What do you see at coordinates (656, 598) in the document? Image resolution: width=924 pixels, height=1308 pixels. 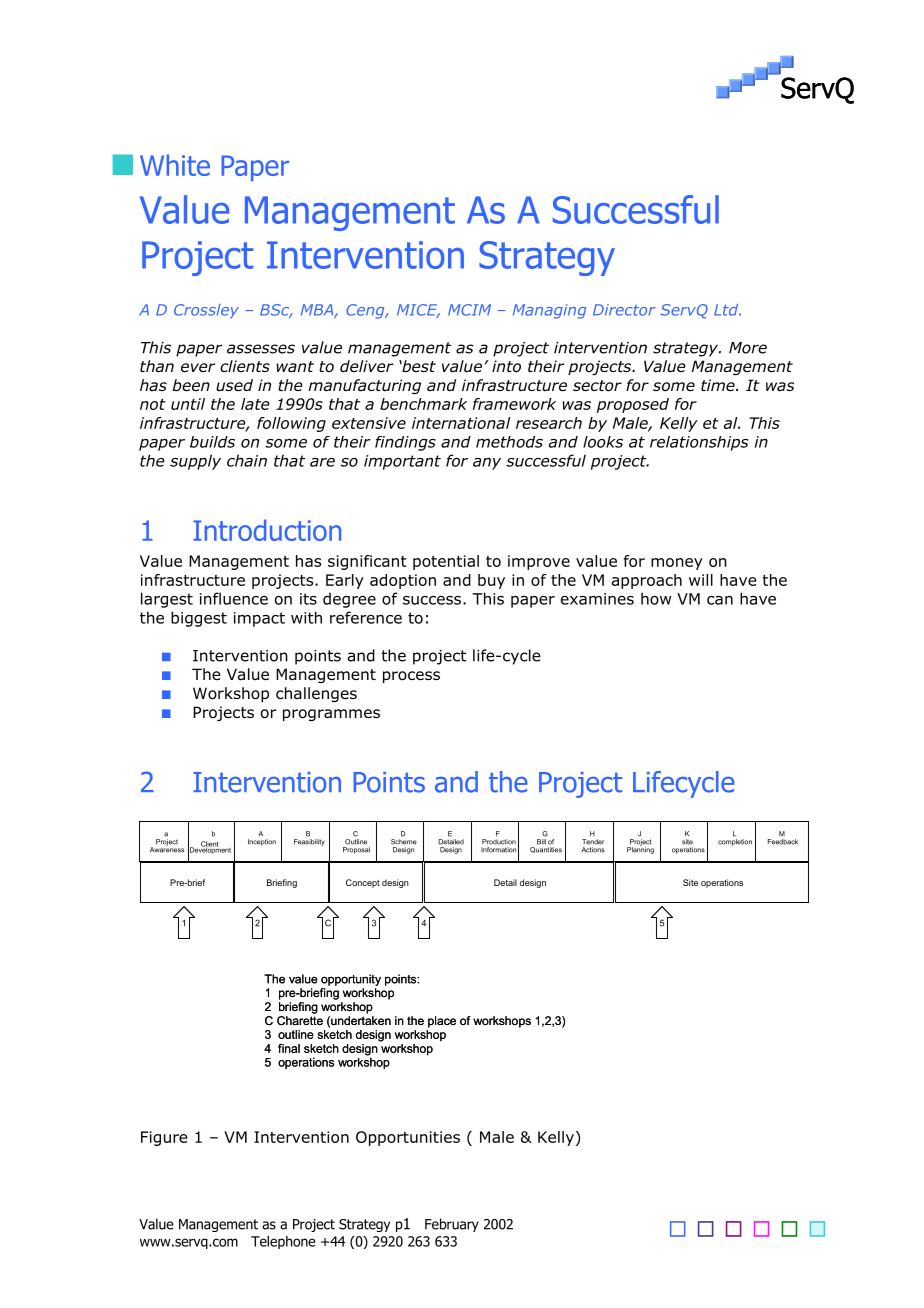 I see `how` at bounding box center [656, 598].
